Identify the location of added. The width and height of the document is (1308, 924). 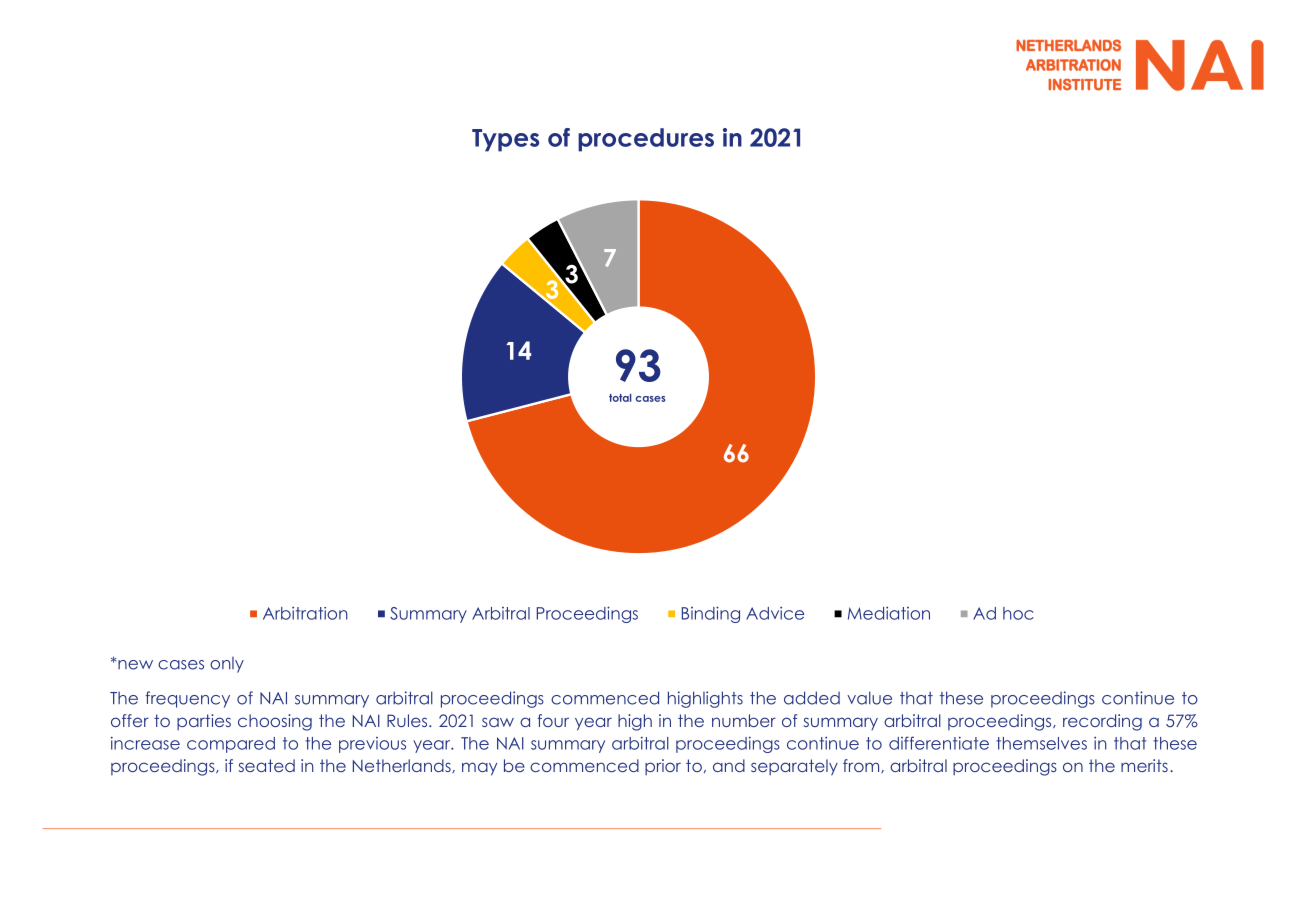
(812, 698).
